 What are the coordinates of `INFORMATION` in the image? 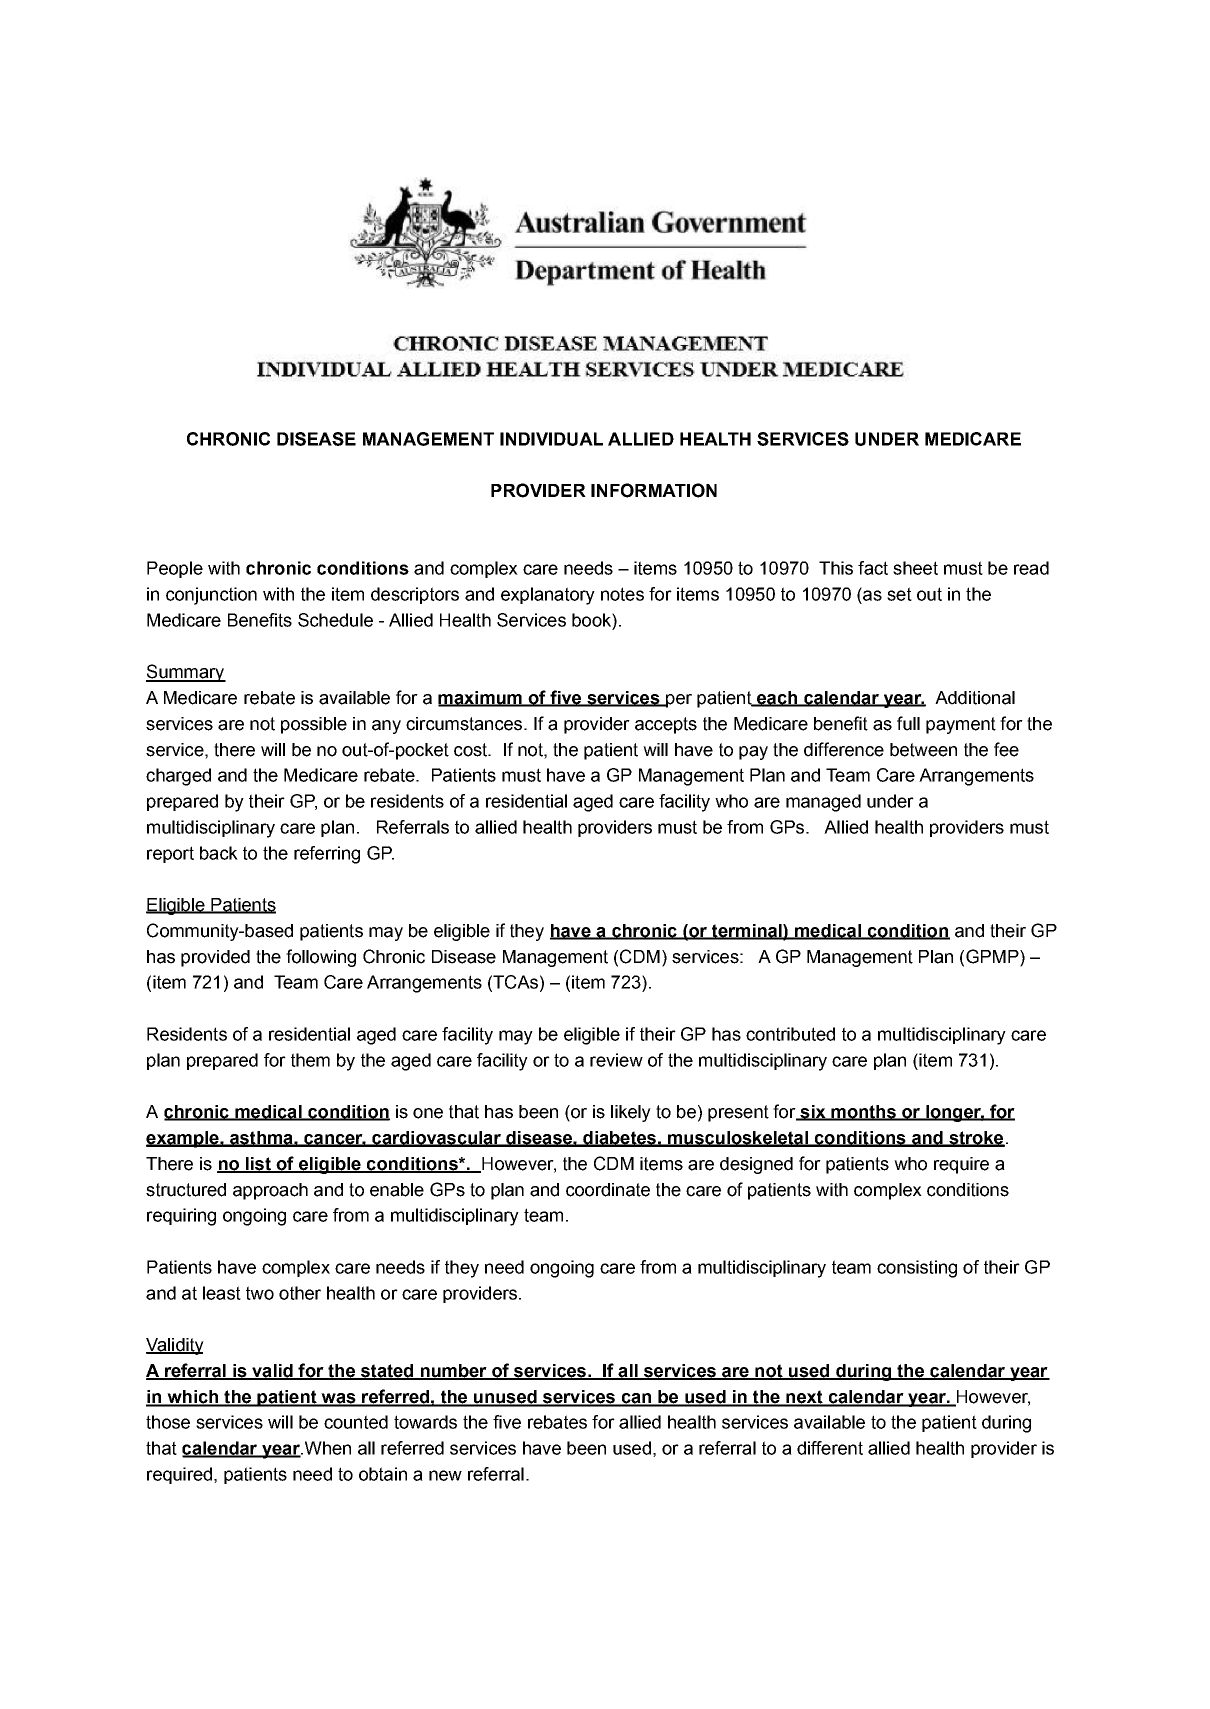 It's located at (654, 490).
